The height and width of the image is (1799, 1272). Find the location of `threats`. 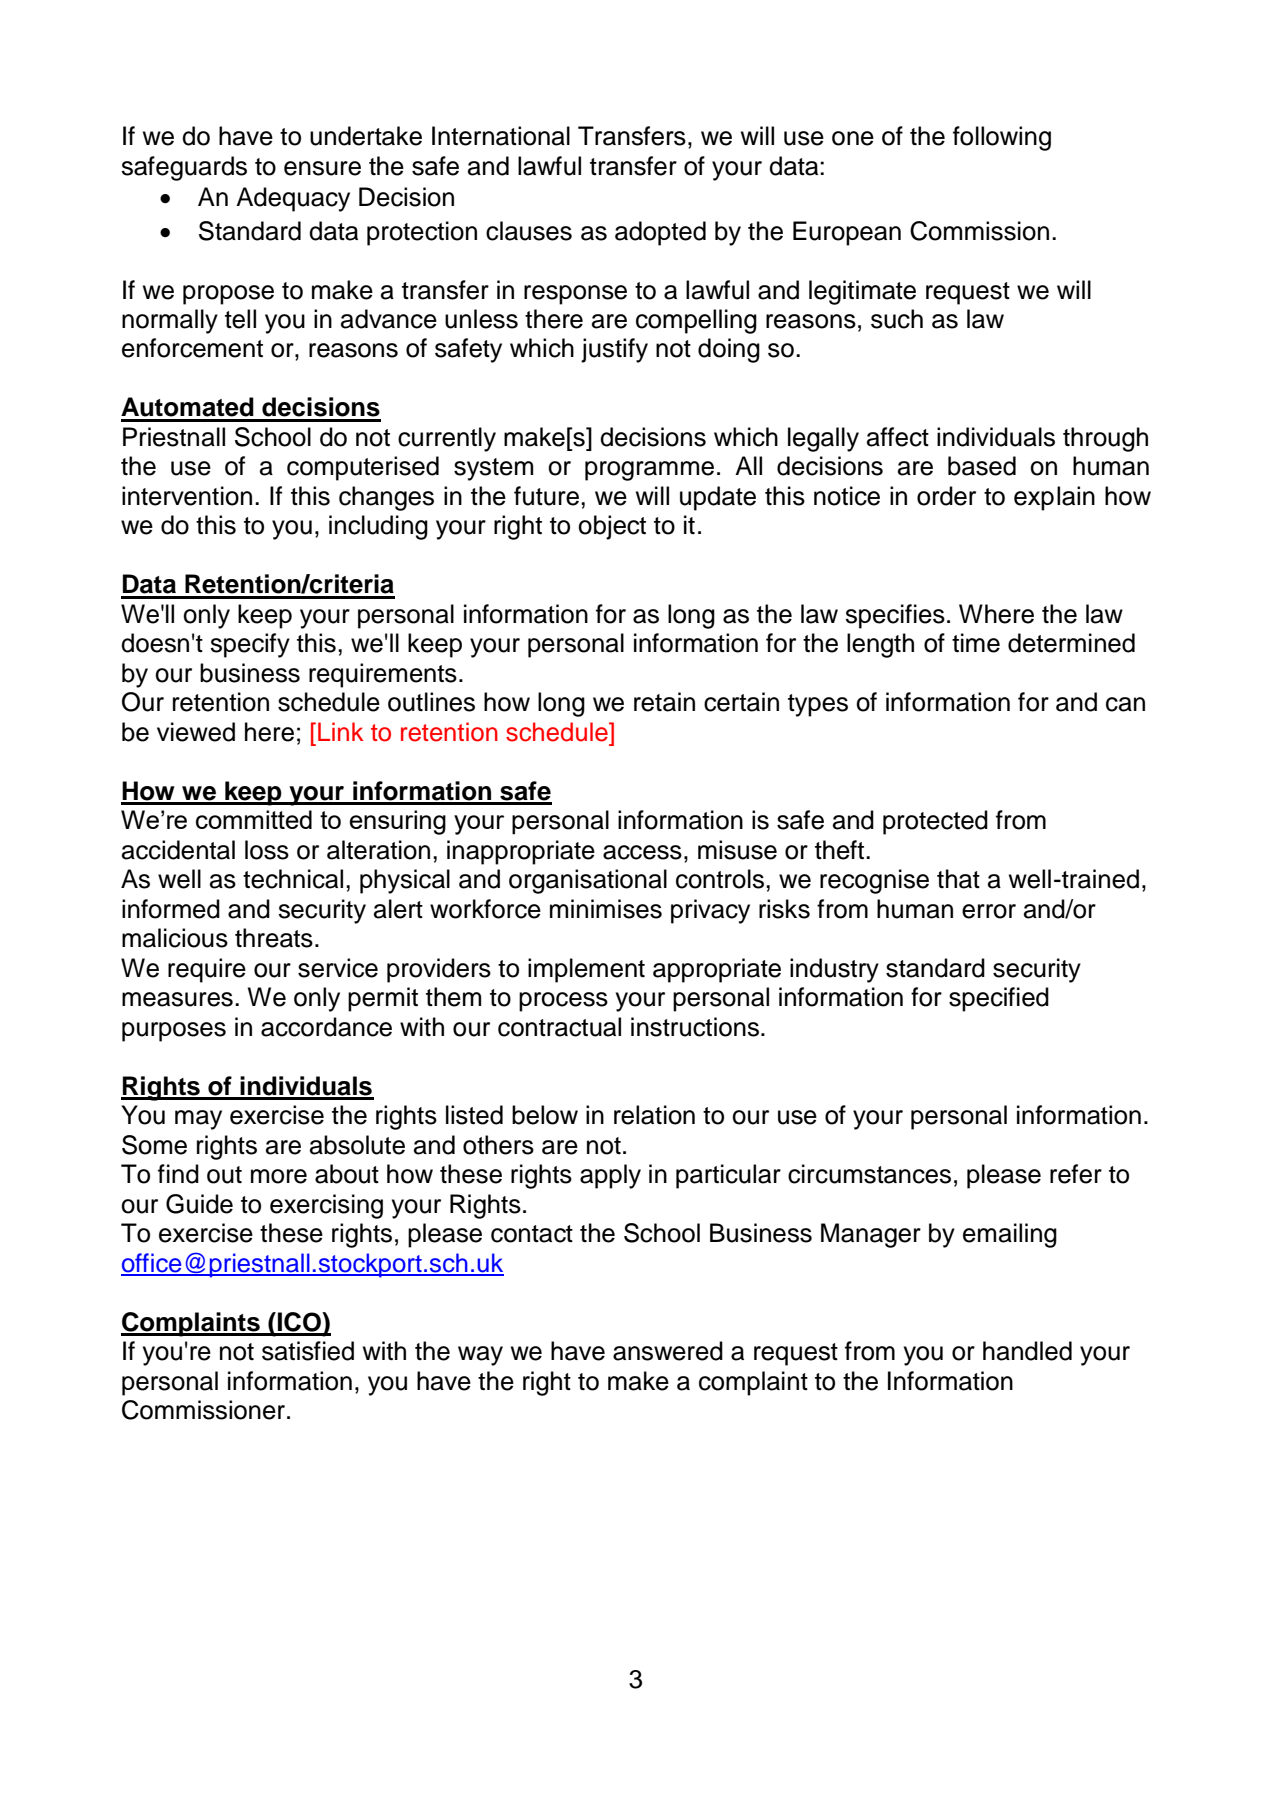

threats is located at coordinates (274, 938).
